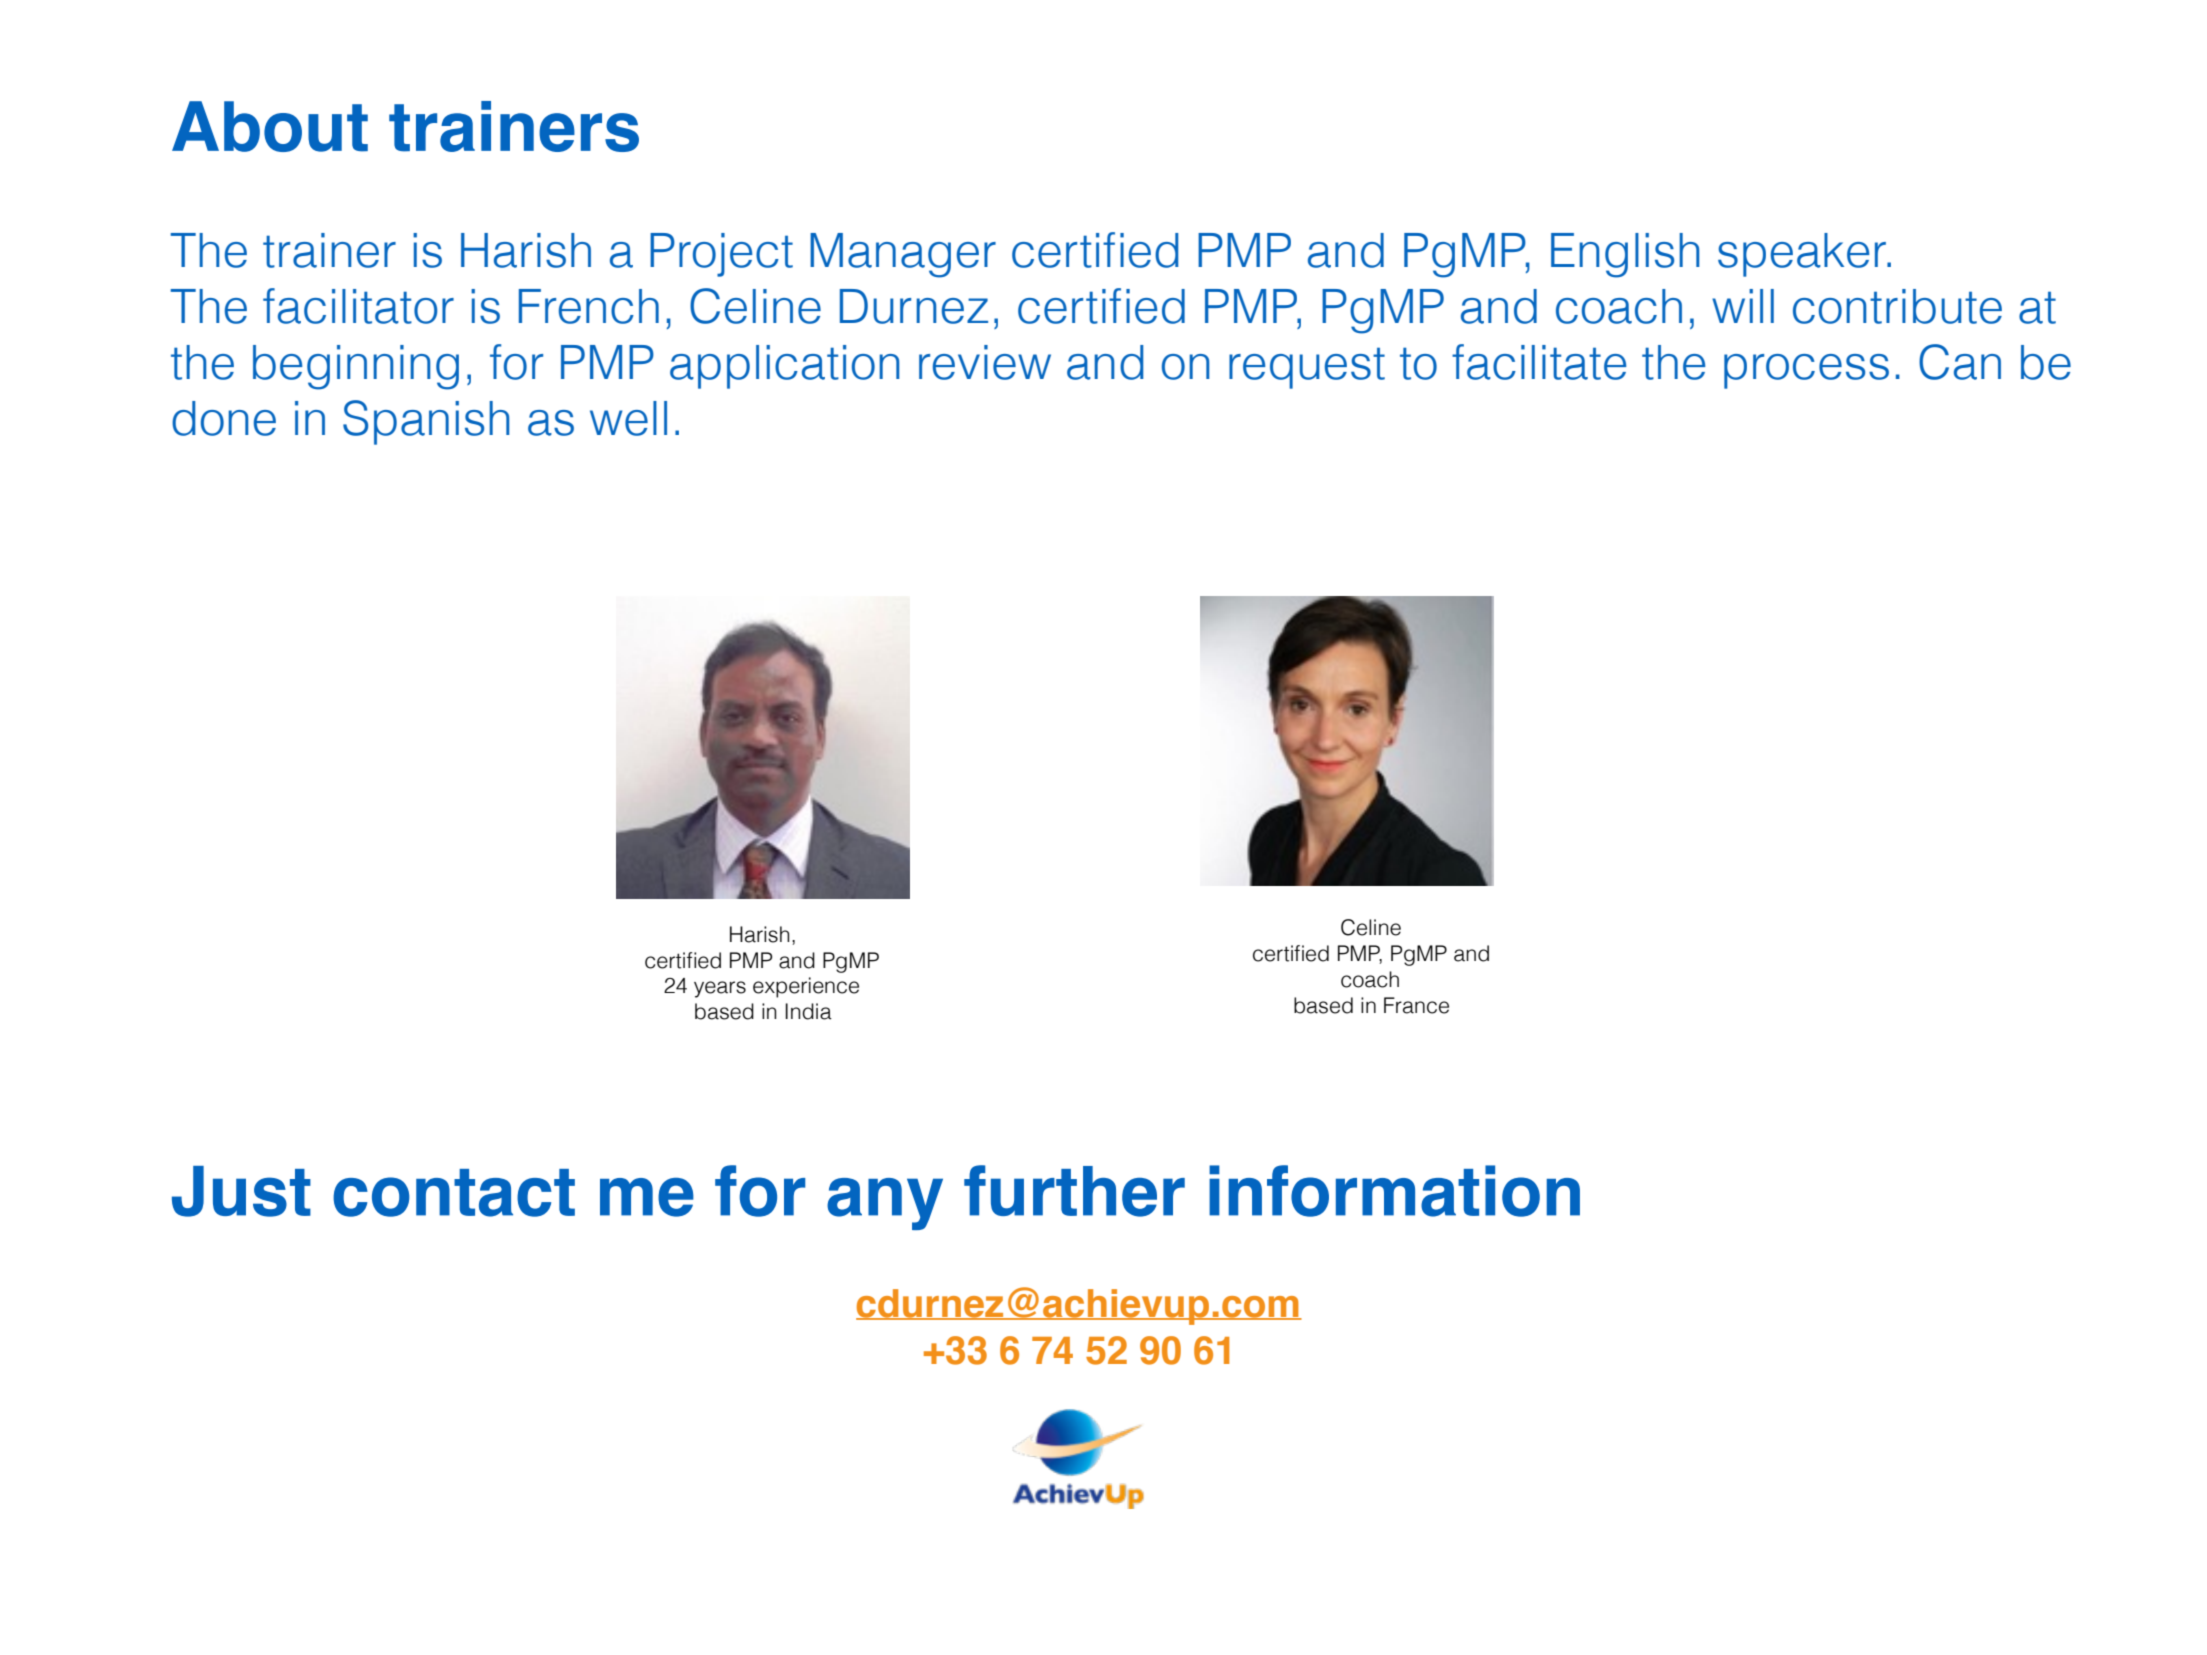  I want to click on France, so click(1416, 1005).
